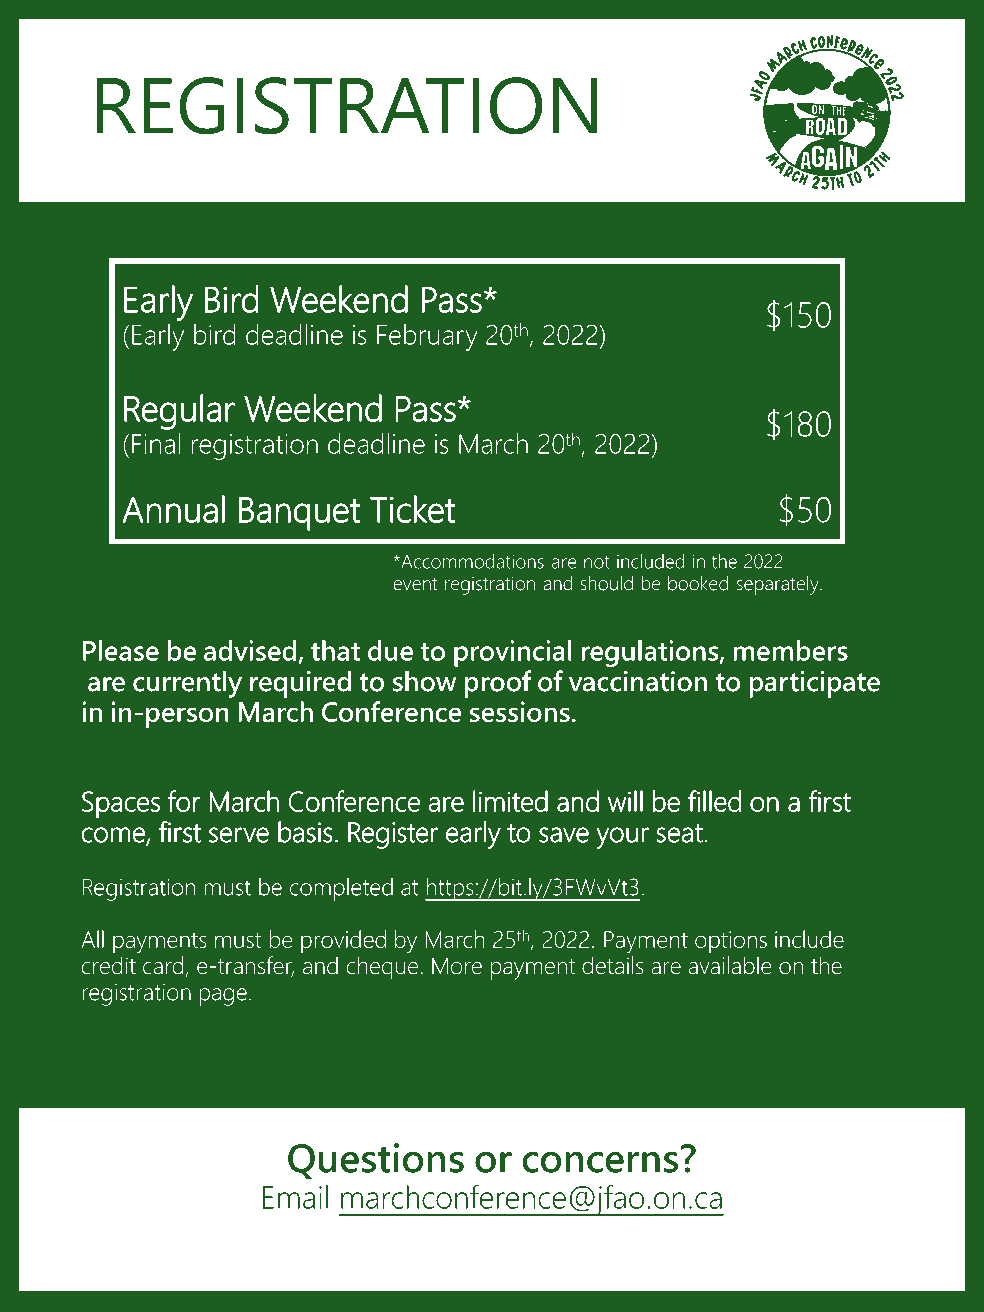  What do you see at coordinates (179, 412) in the document?
I see `Regular` at bounding box center [179, 412].
